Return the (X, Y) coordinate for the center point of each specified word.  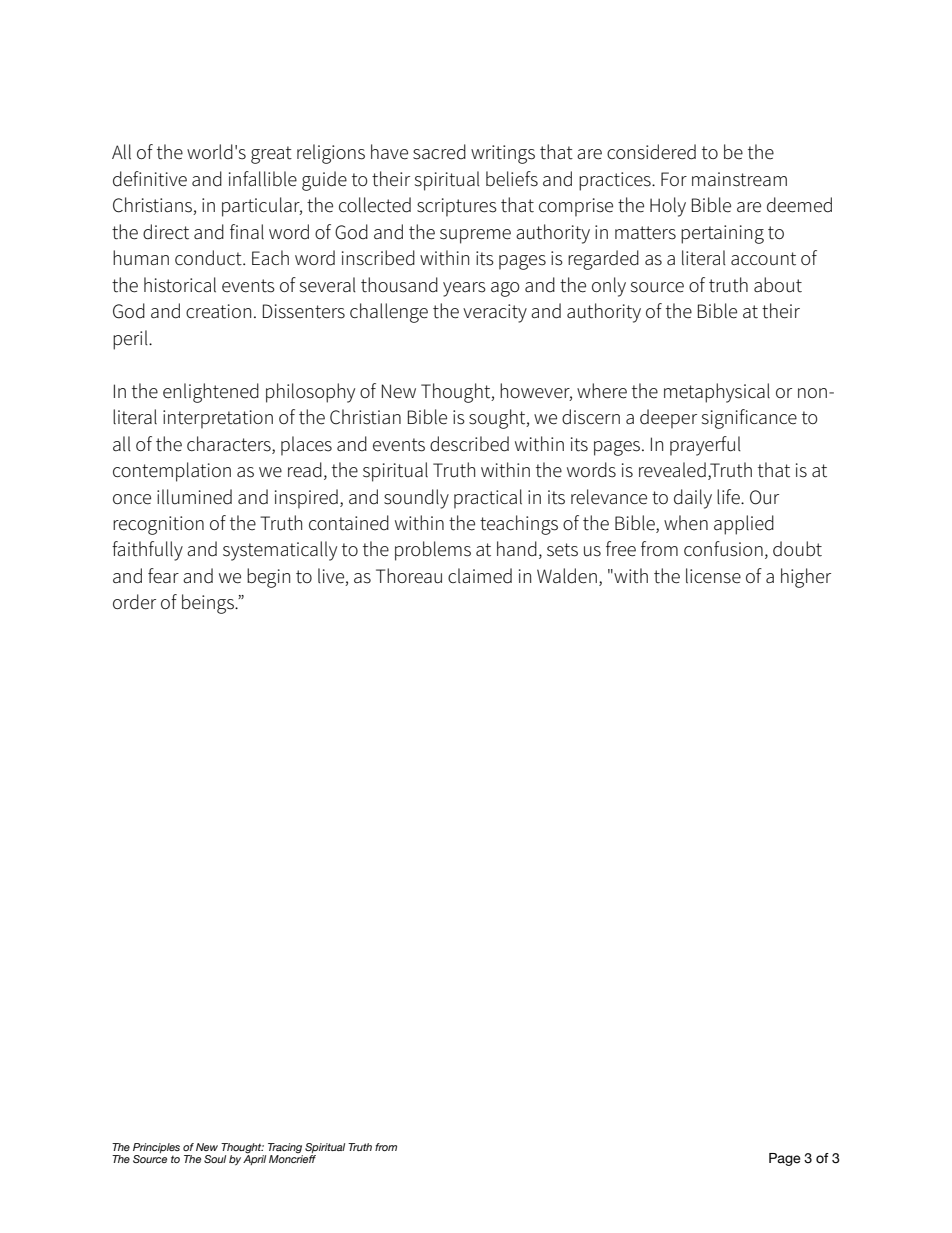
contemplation (172, 472)
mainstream (739, 179)
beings (209, 604)
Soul (215, 1159)
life (729, 497)
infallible (263, 179)
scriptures (457, 207)
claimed (480, 576)
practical (488, 499)
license (713, 576)
